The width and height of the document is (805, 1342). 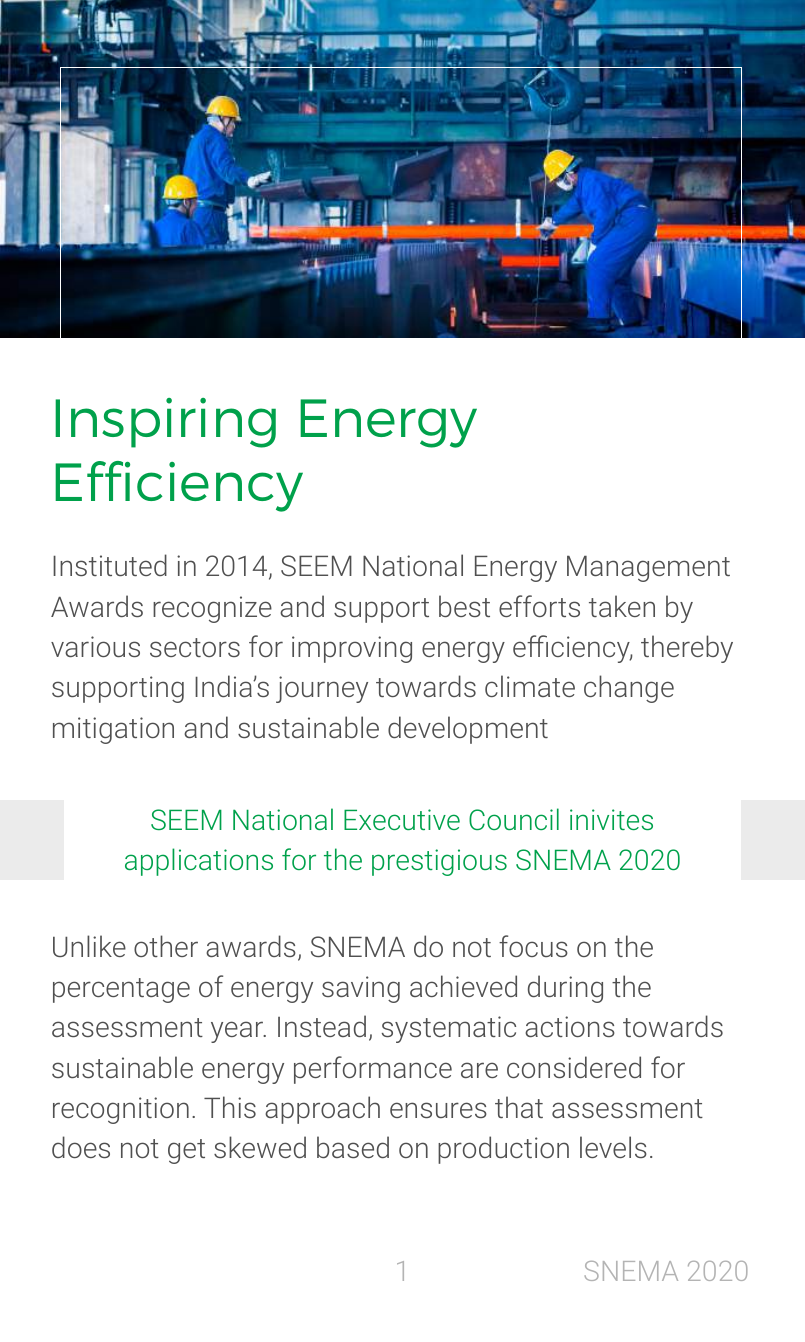 I want to click on Management, so click(x=648, y=568).
